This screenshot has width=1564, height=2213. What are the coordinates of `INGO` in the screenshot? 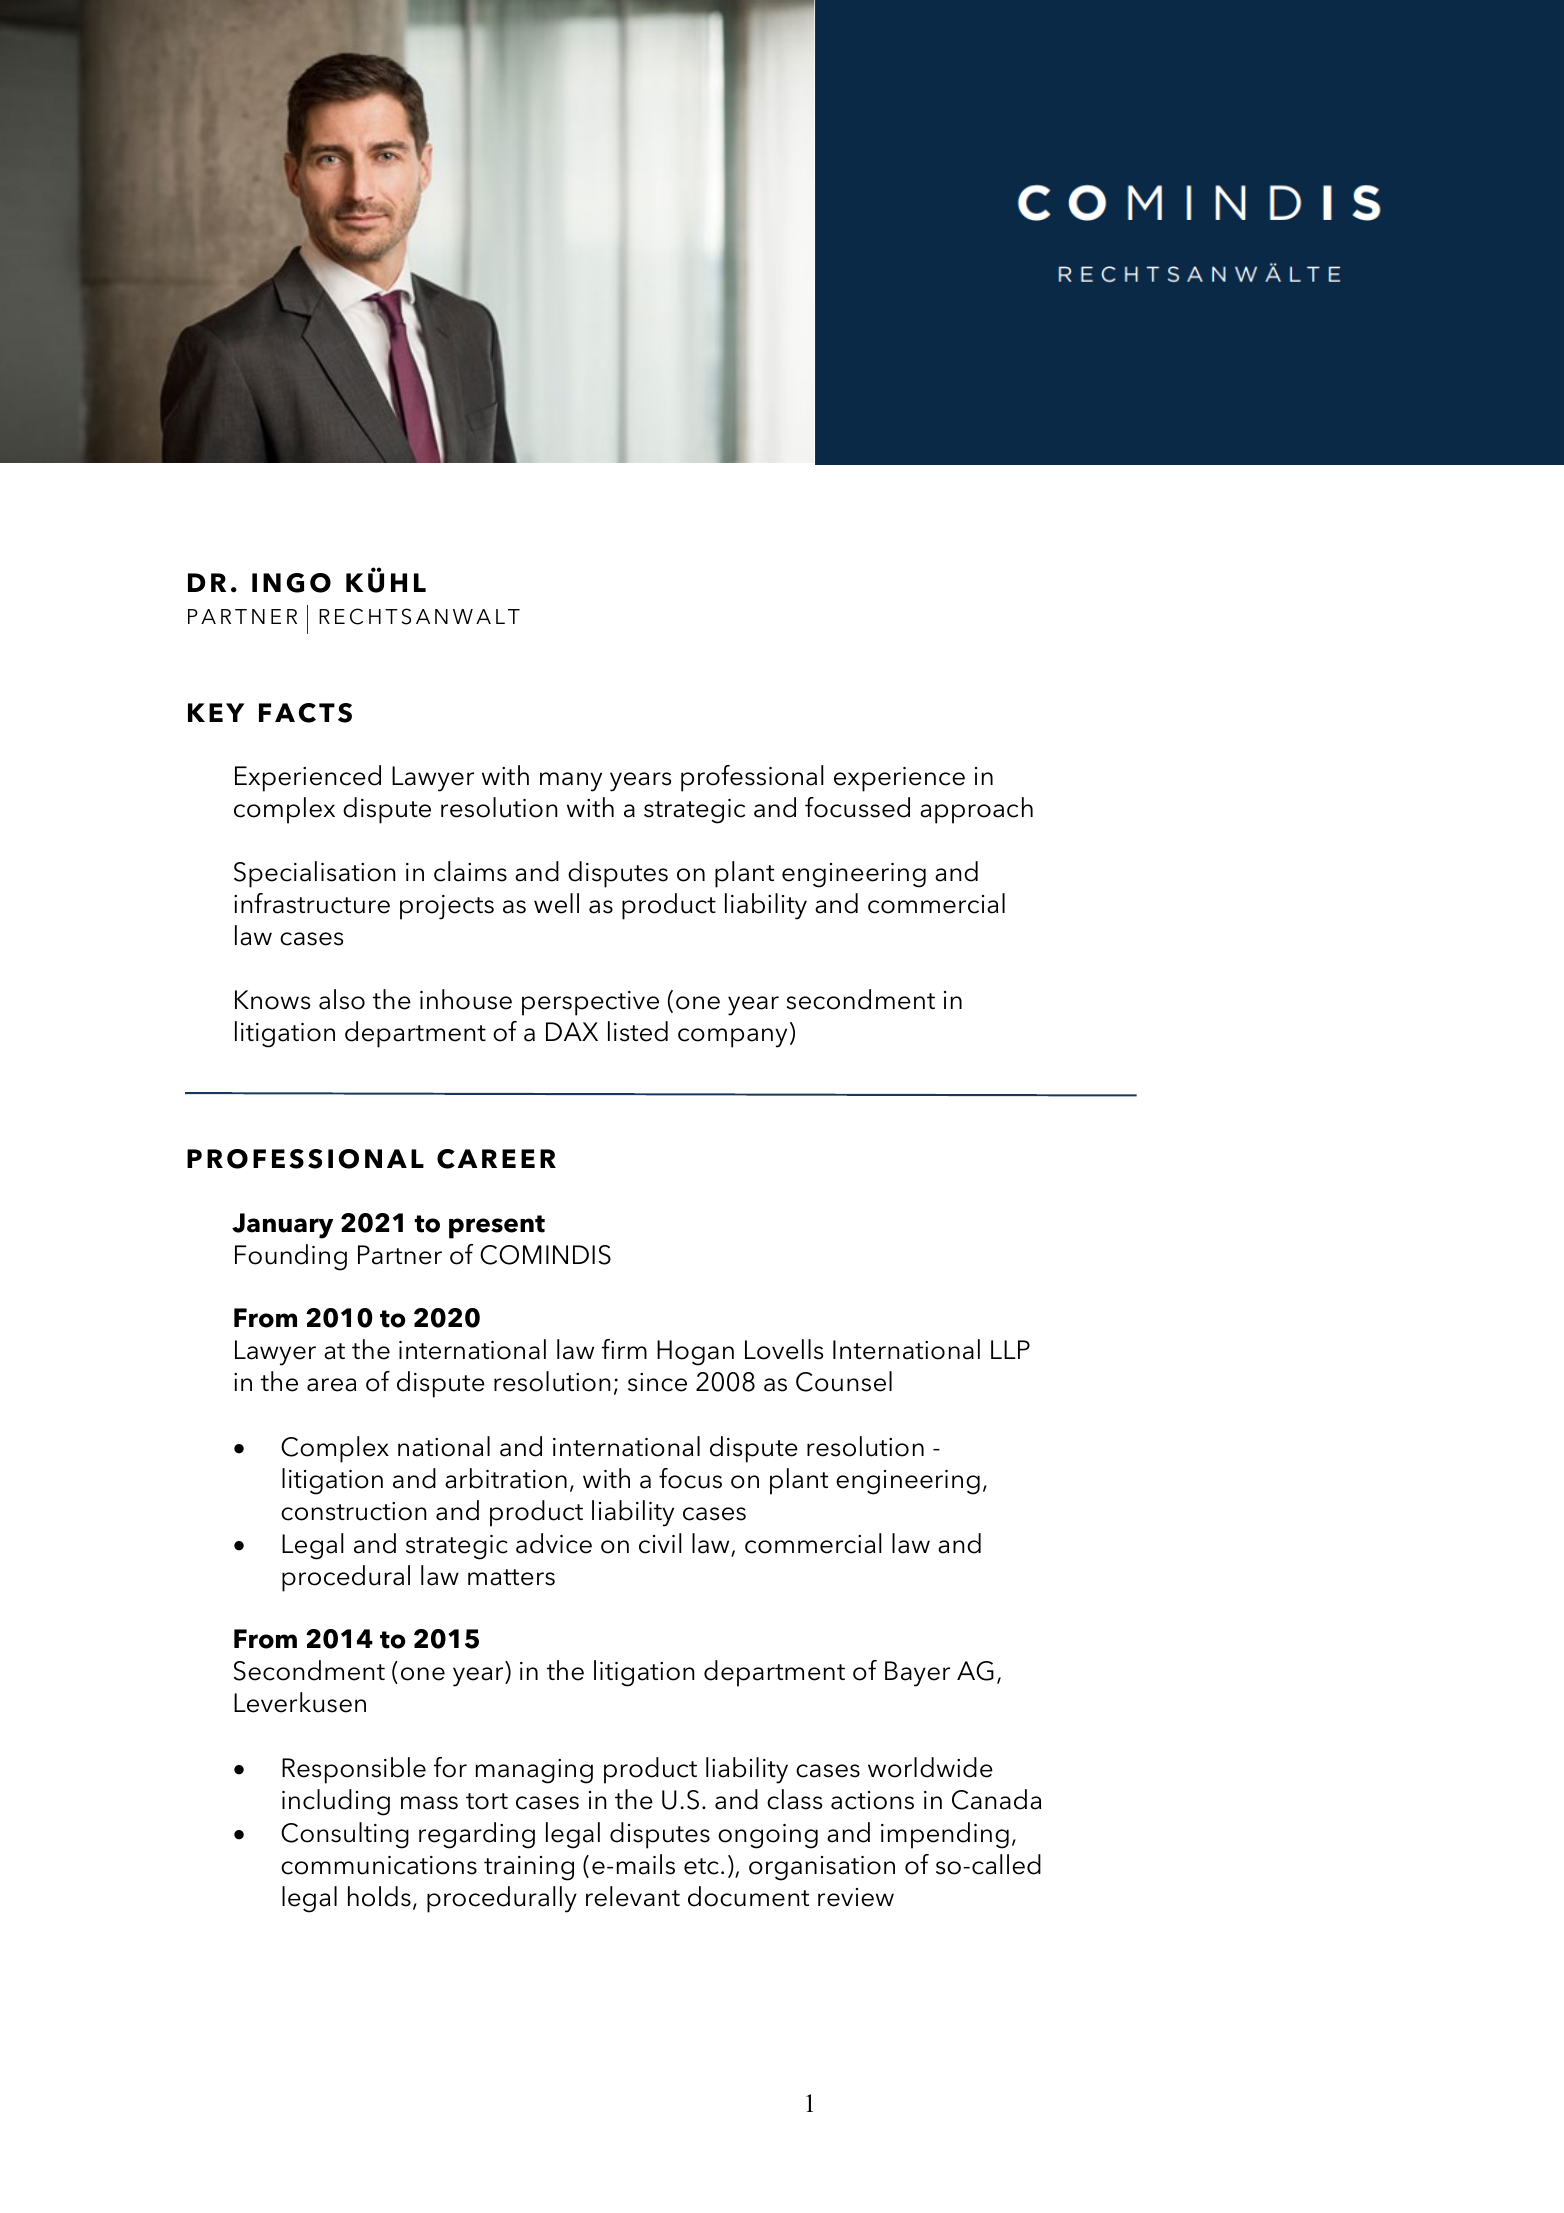 It's located at (291, 583).
